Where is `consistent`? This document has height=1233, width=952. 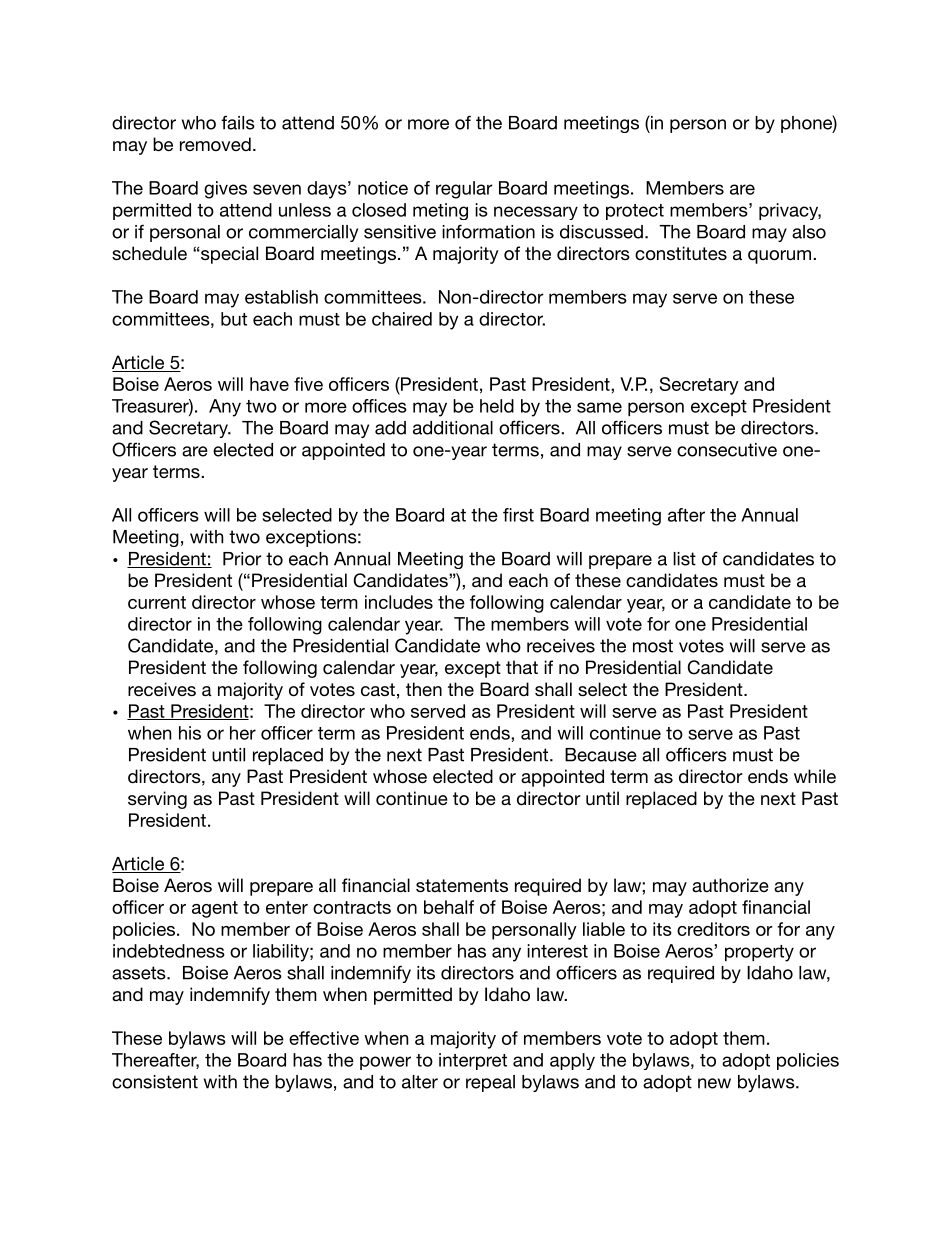 consistent is located at coordinates (155, 1082).
